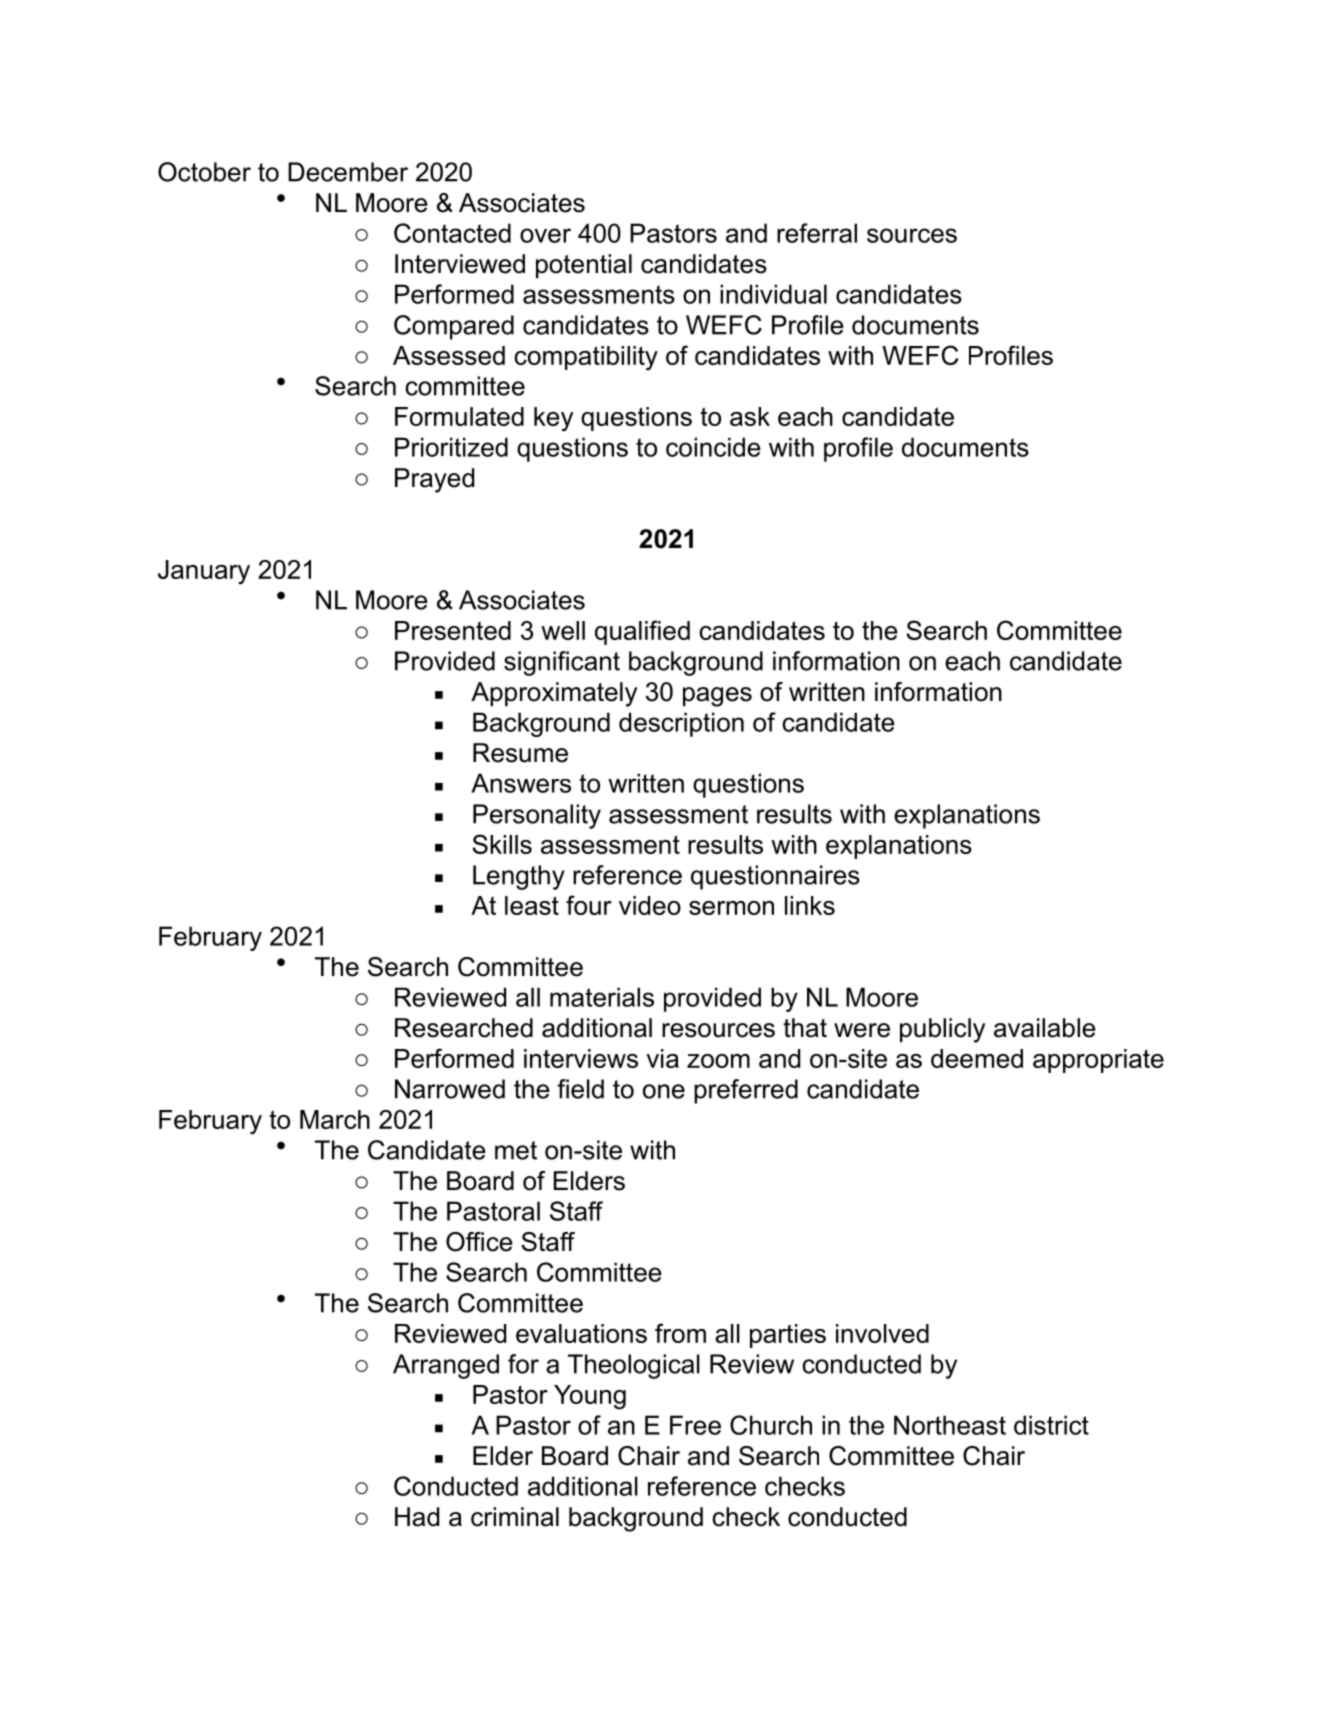 The image size is (1336, 1729). I want to click on referral, so click(817, 233).
